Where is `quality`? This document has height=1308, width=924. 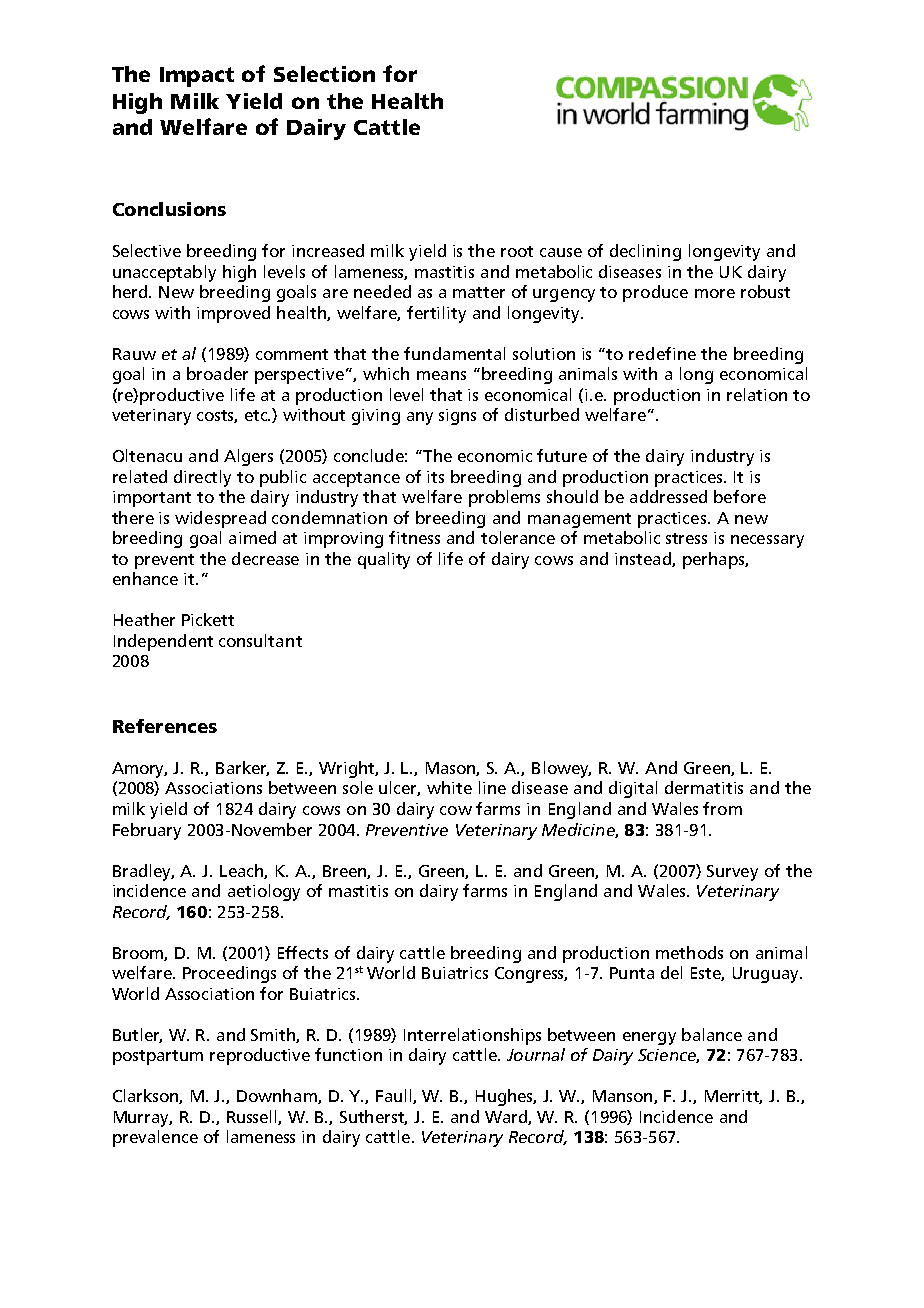
quality is located at coordinates (384, 560).
